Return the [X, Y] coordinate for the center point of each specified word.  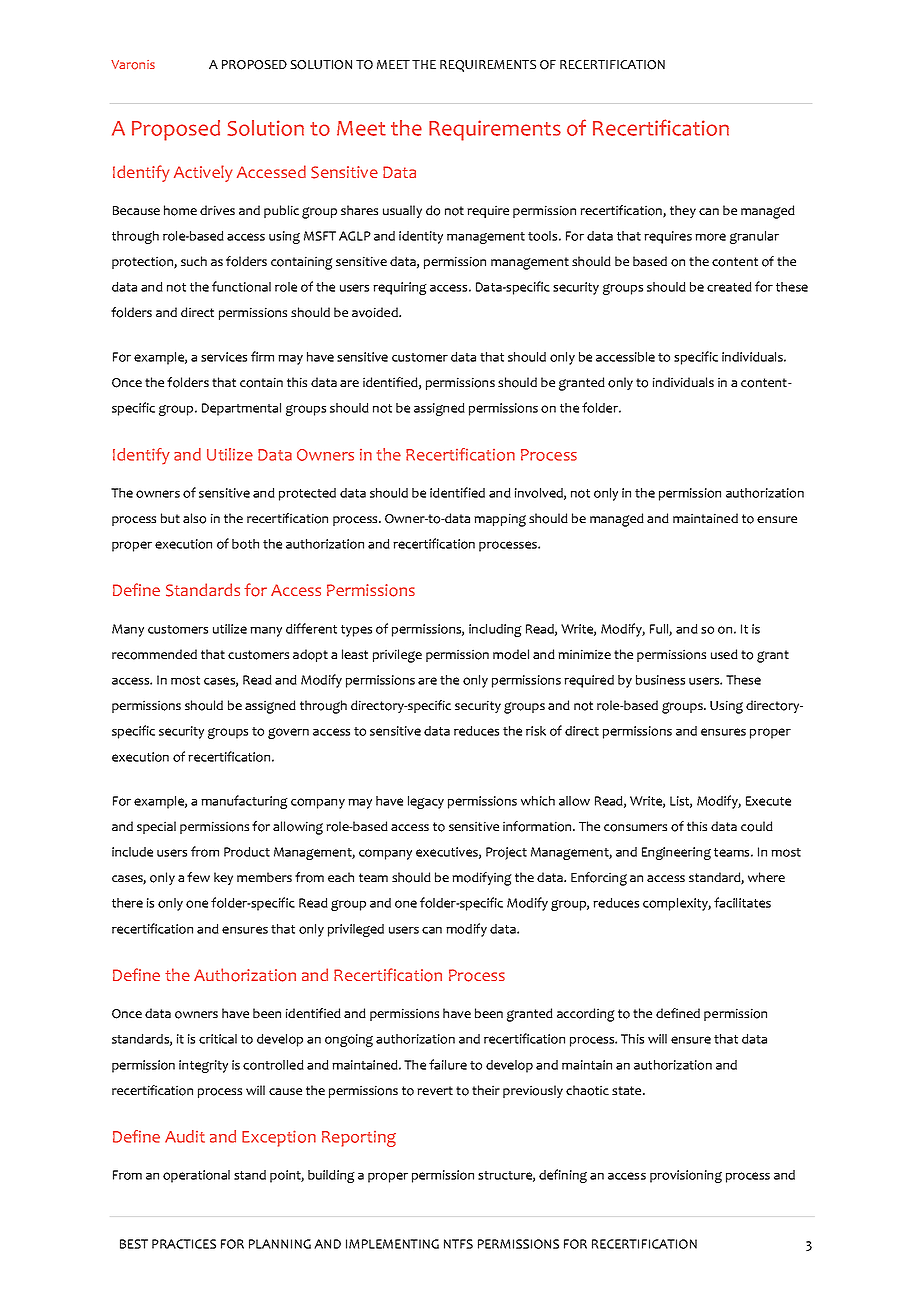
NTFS [458, 1244]
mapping [500, 520]
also [194, 518]
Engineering [676, 853]
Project [506, 853]
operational [196, 1176]
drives [217, 210]
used [724, 654]
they [683, 211]
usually [402, 211]
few [198, 877]
